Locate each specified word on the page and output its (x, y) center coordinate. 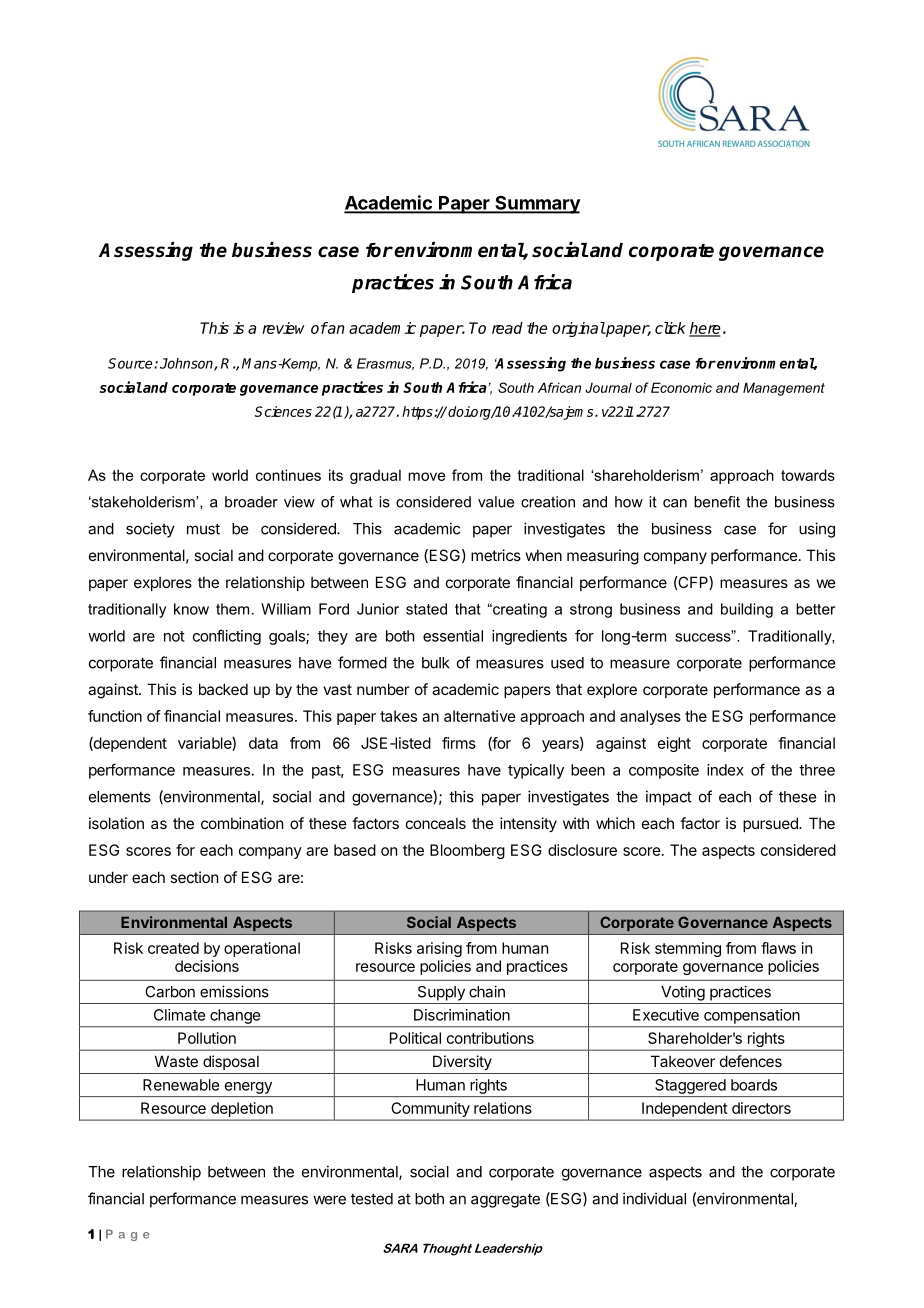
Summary (537, 205)
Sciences (283, 411)
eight (674, 744)
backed (223, 689)
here (705, 329)
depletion (242, 1109)
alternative (480, 716)
